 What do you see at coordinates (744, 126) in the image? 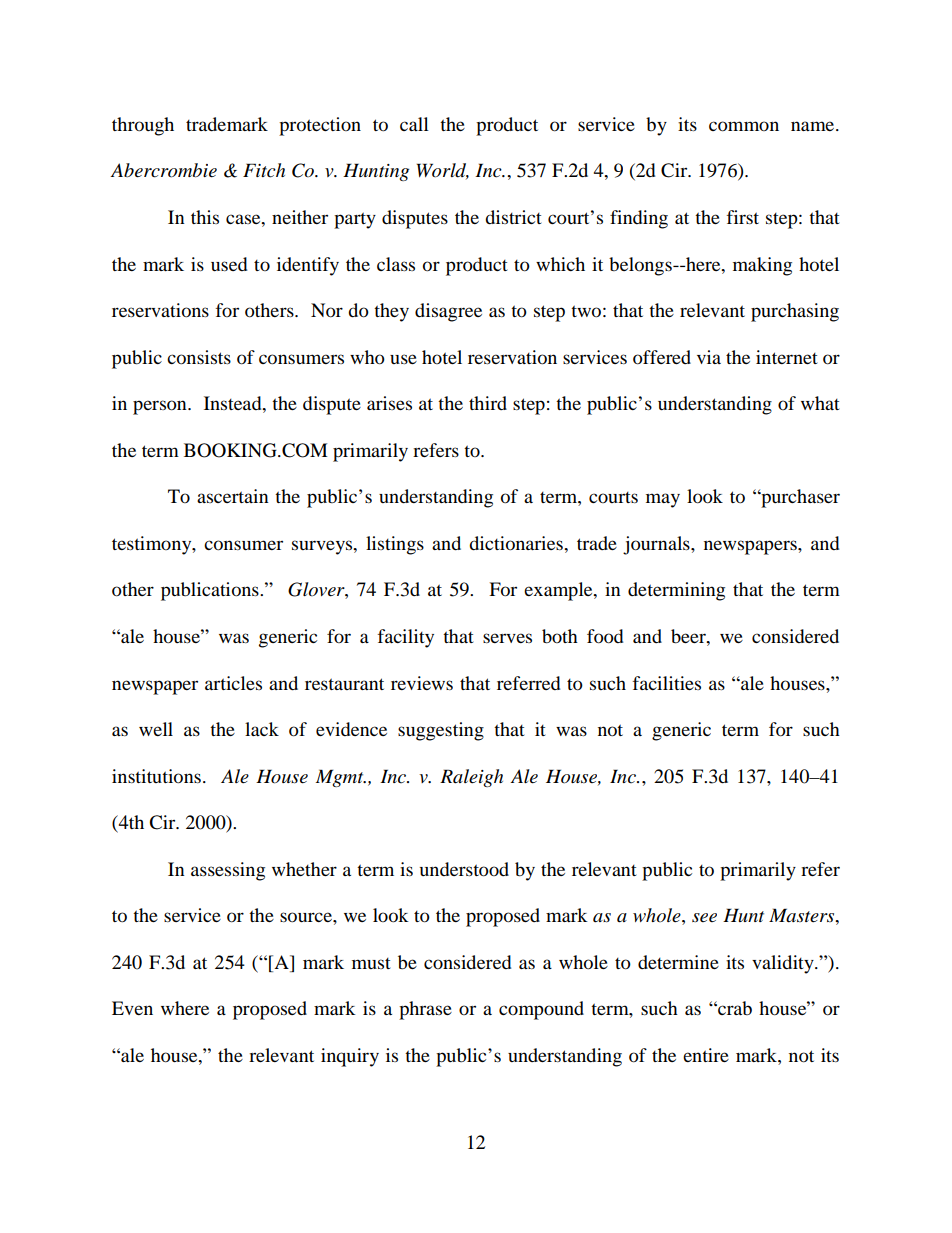
I see `common` at bounding box center [744, 126].
